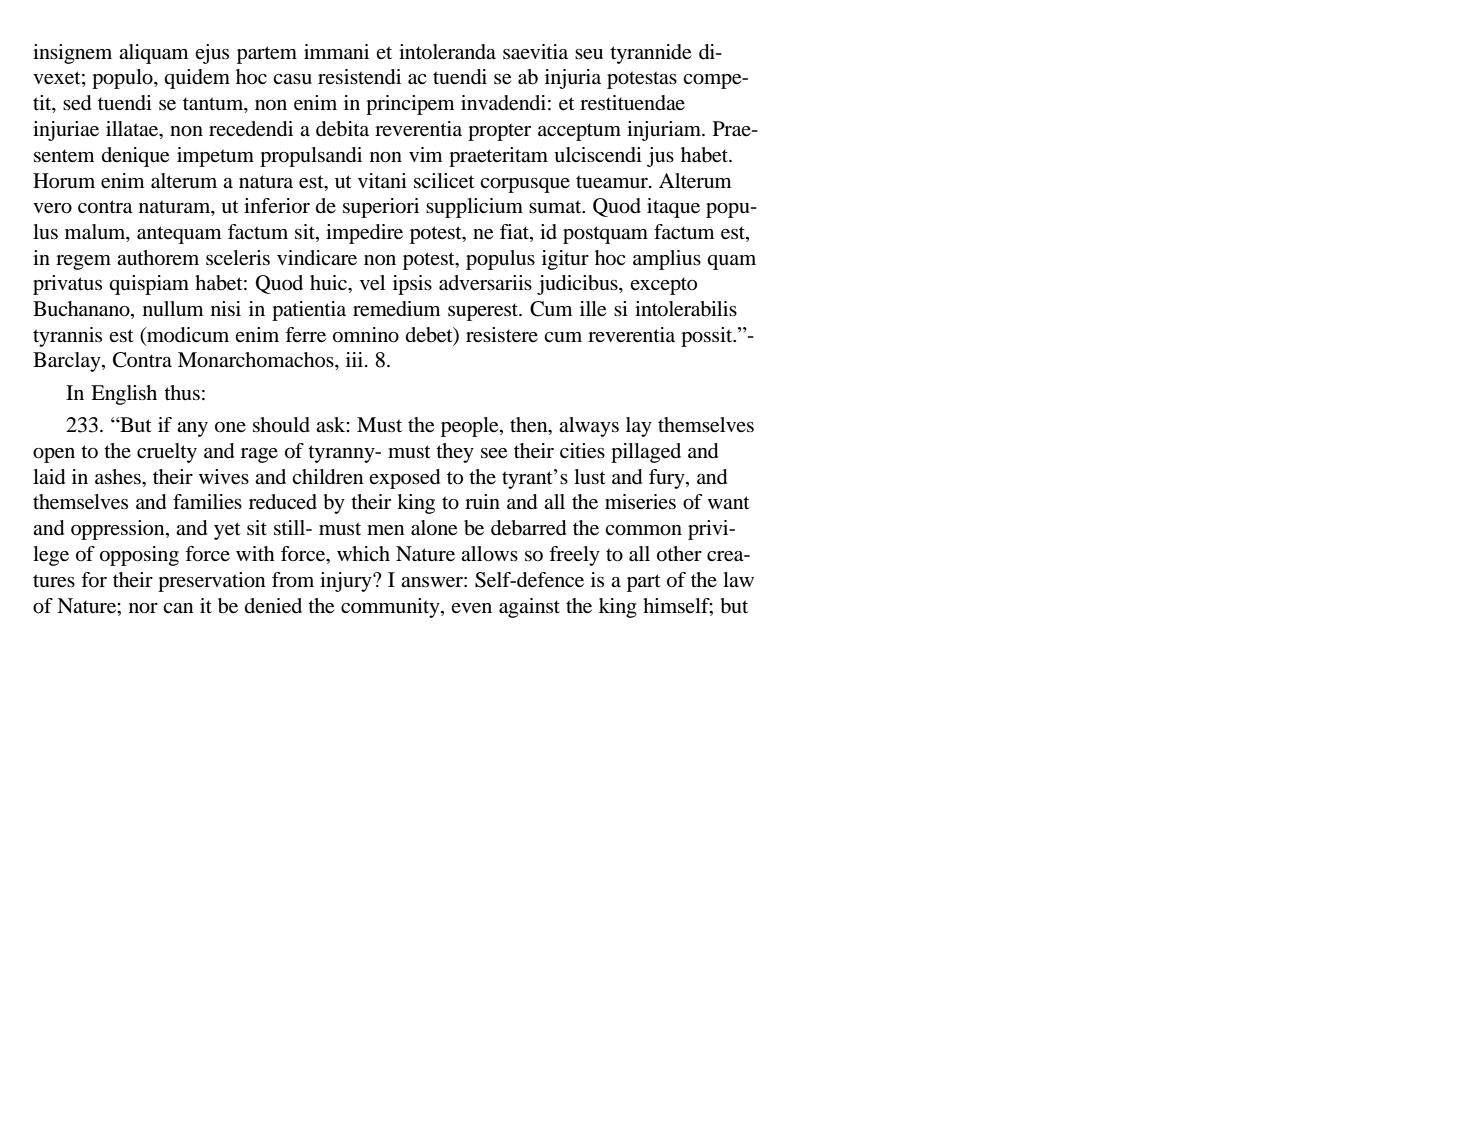 This screenshot has width=1459, height=1127. I want to click on modicum, so click(187, 336).
